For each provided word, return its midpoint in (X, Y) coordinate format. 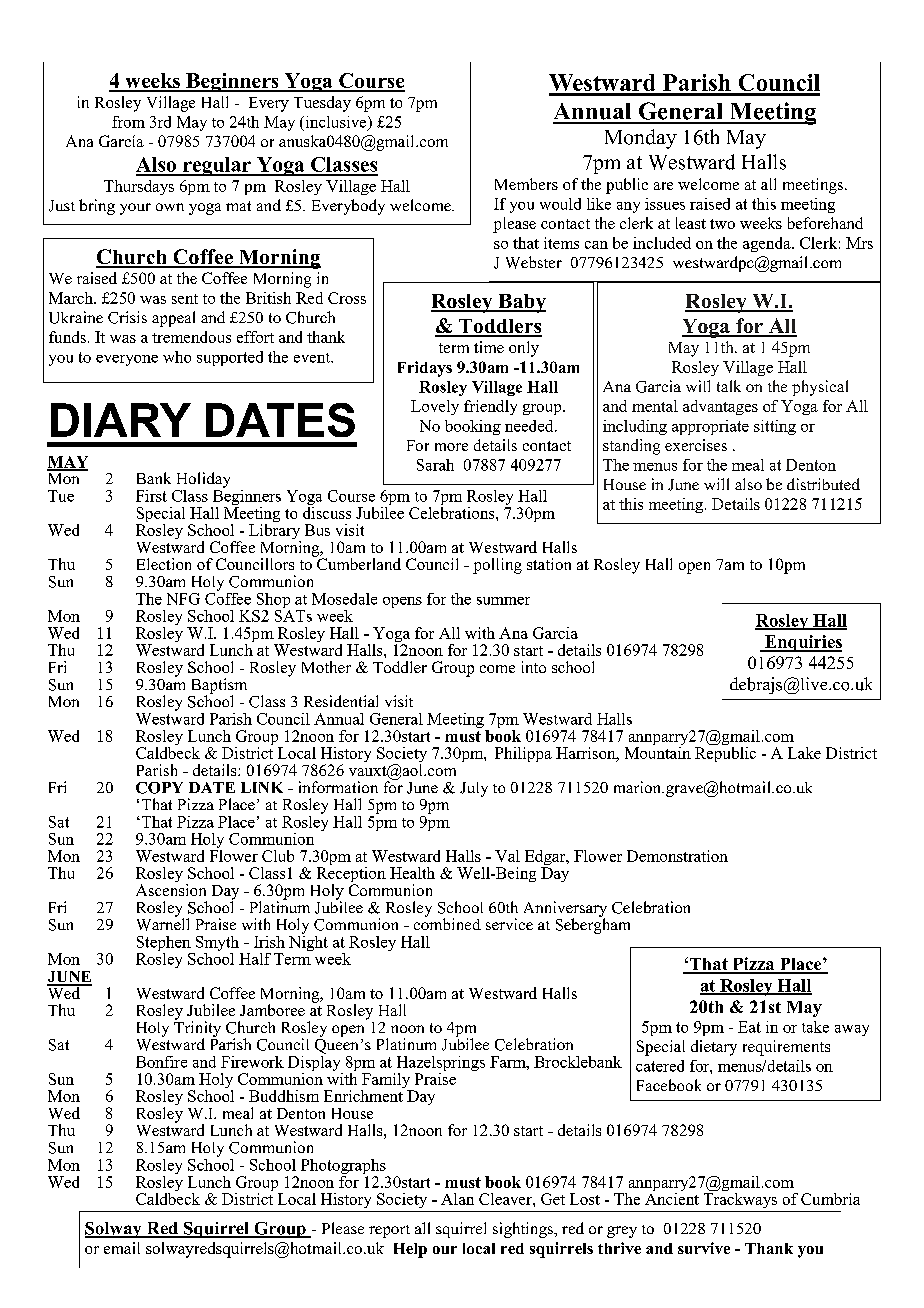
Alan (457, 1199)
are (663, 186)
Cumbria (830, 1199)
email (122, 1248)
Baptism (219, 687)
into (534, 667)
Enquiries (802, 643)
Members (526, 184)
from (128, 122)
